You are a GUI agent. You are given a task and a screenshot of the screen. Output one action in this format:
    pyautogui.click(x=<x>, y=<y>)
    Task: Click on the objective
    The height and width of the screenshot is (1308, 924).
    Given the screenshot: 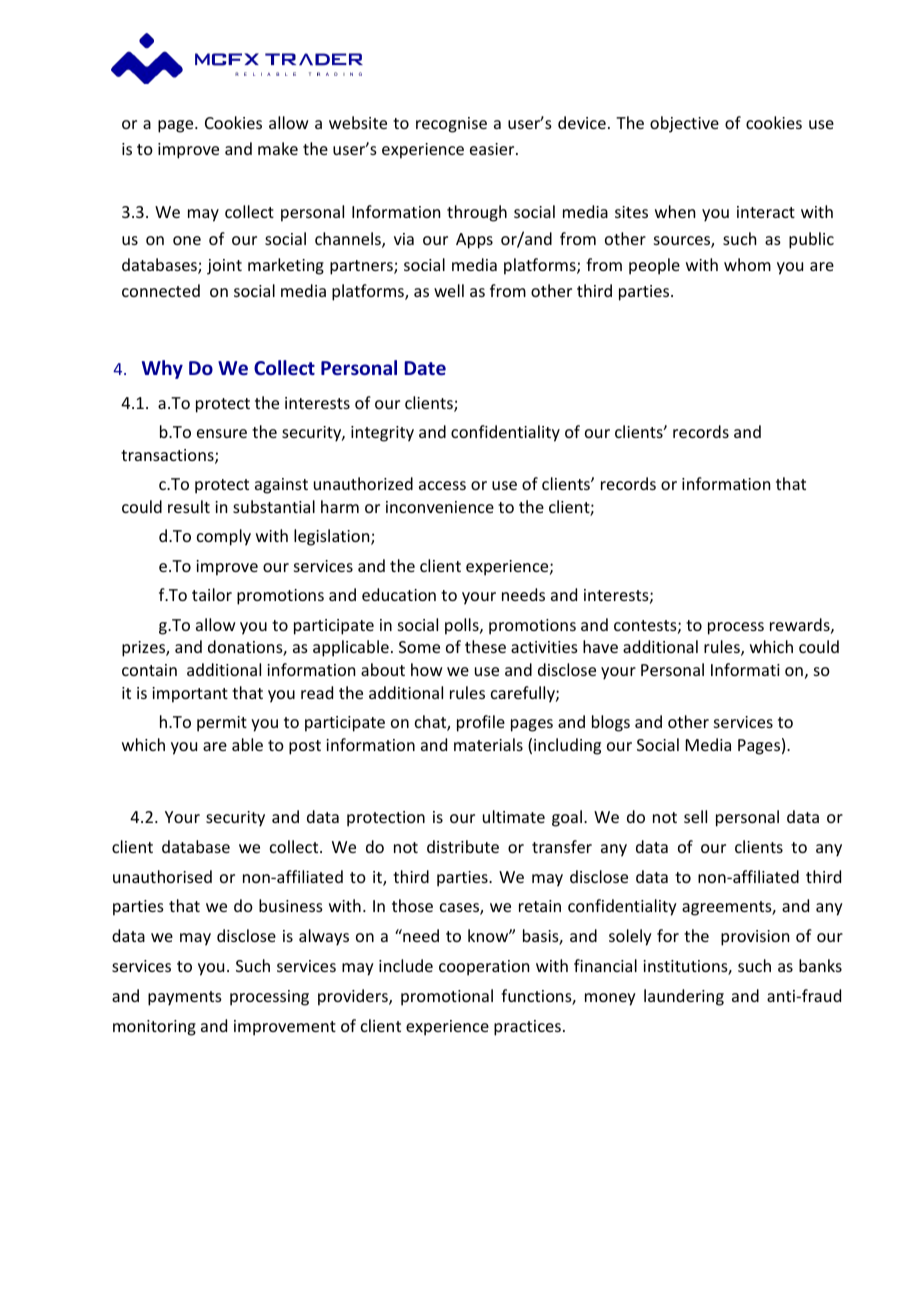 What is the action you would take?
    pyautogui.click(x=684, y=124)
